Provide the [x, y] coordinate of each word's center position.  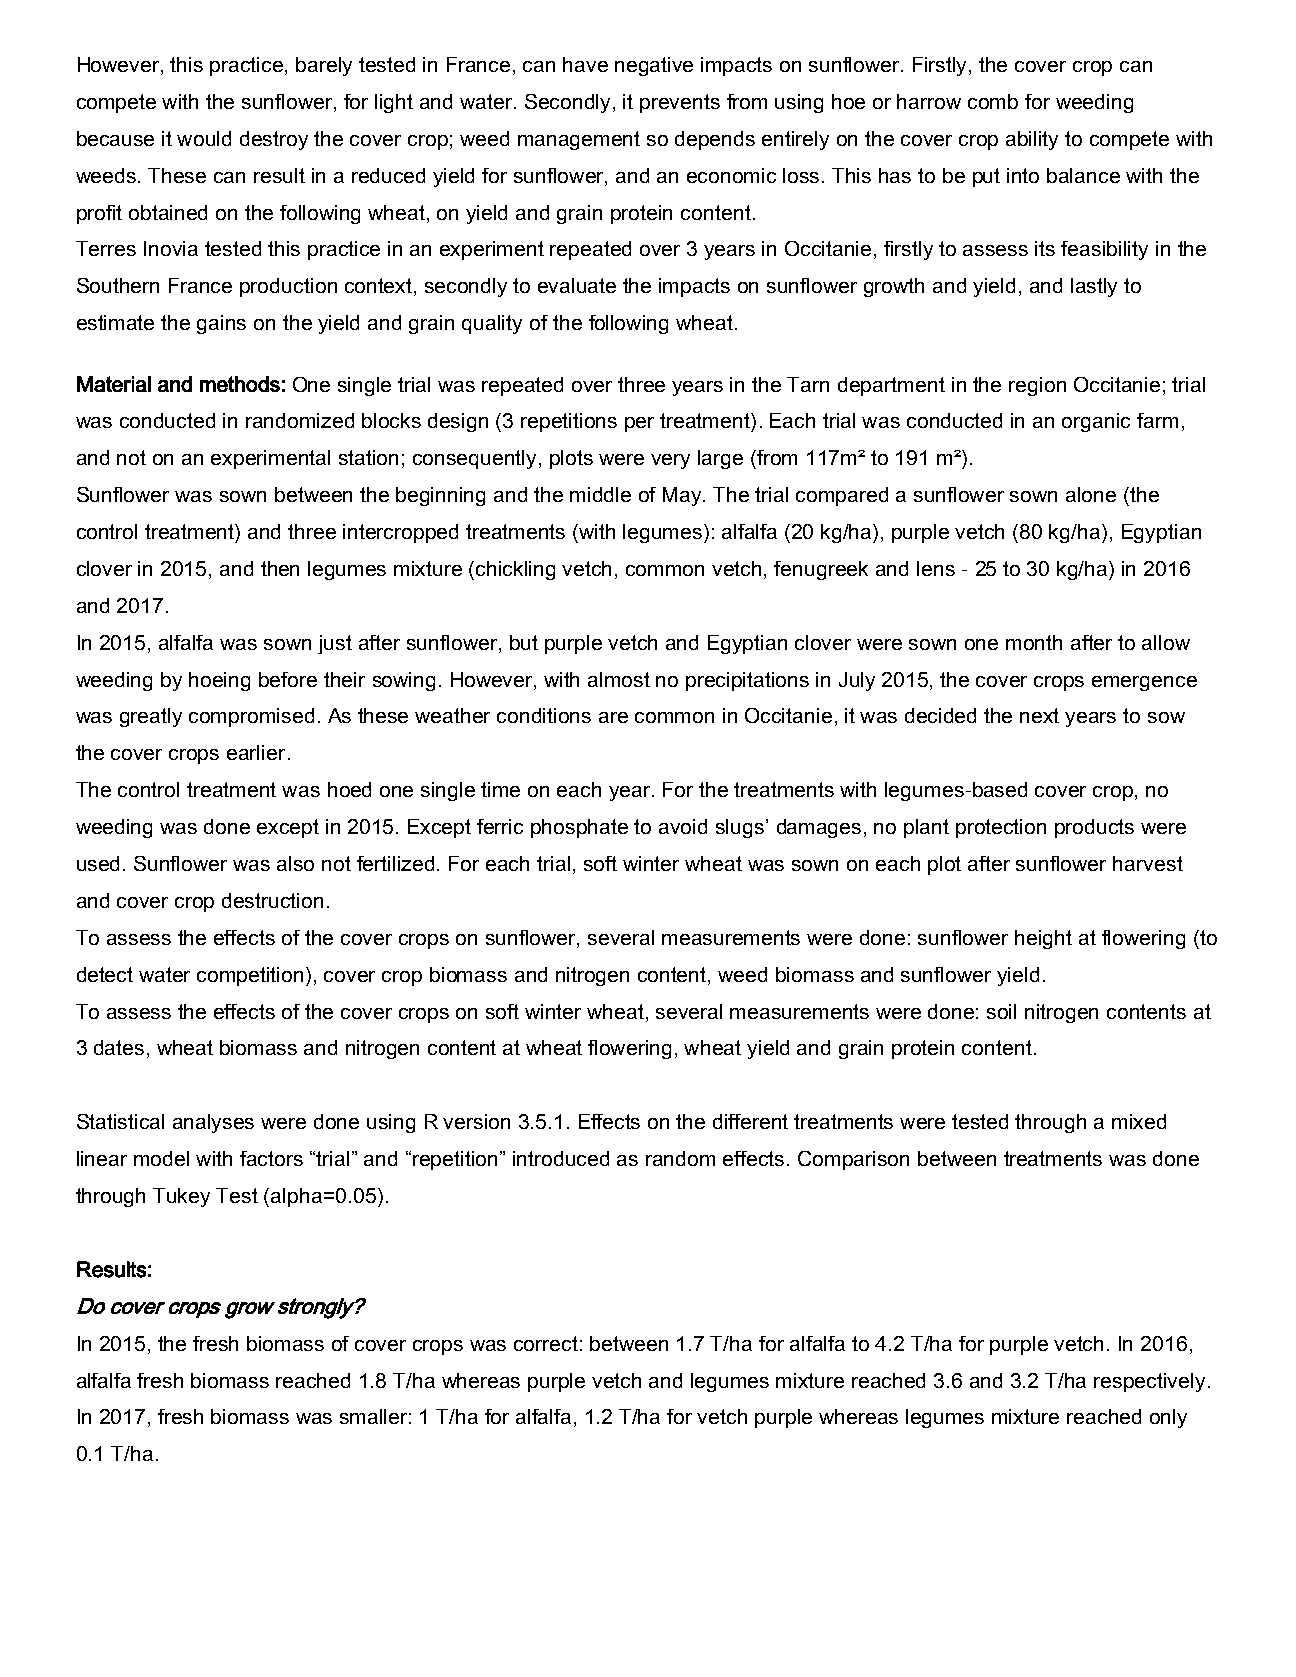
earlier [256, 752]
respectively [1149, 1382]
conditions [544, 715]
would [204, 138]
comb [993, 101]
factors [271, 1158]
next [1039, 715]
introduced [561, 1158]
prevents [680, 103]
